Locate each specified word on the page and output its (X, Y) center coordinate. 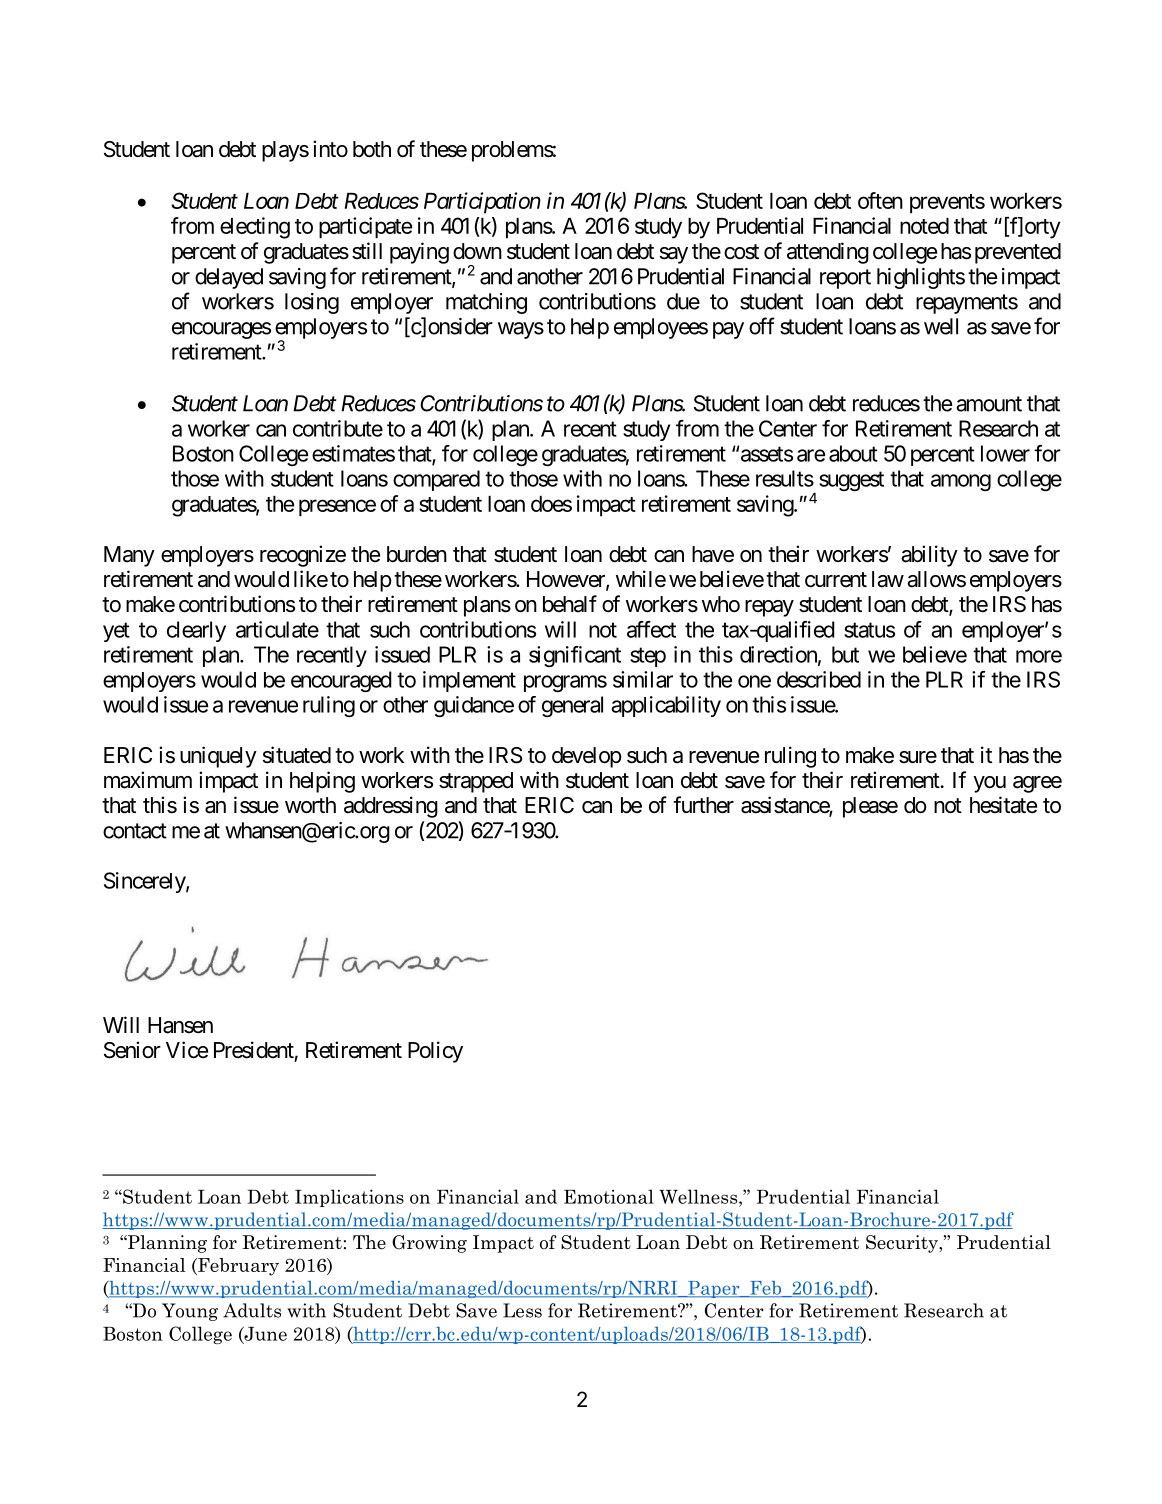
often (880, 200)
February (237, 1267)
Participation (482, 203)
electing (255, 228)
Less (522, 1310)
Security (903, 1244)
